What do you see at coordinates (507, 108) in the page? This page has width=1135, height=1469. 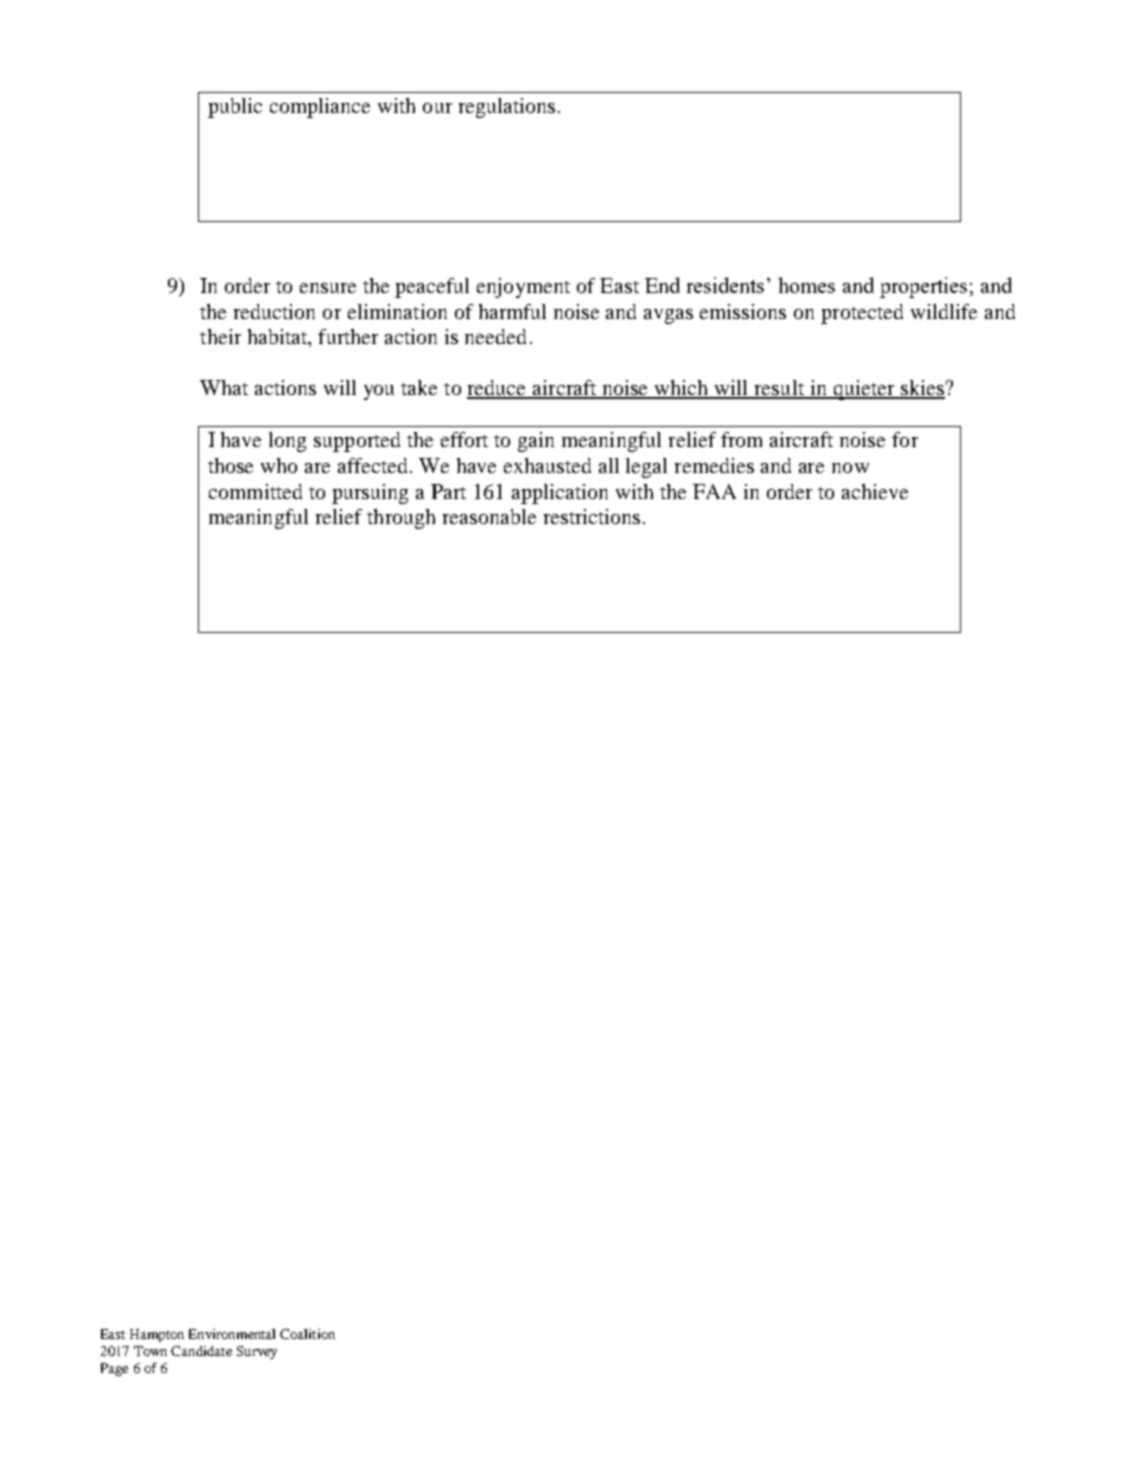 I see `regulations` at bounding box center [507, 108].
